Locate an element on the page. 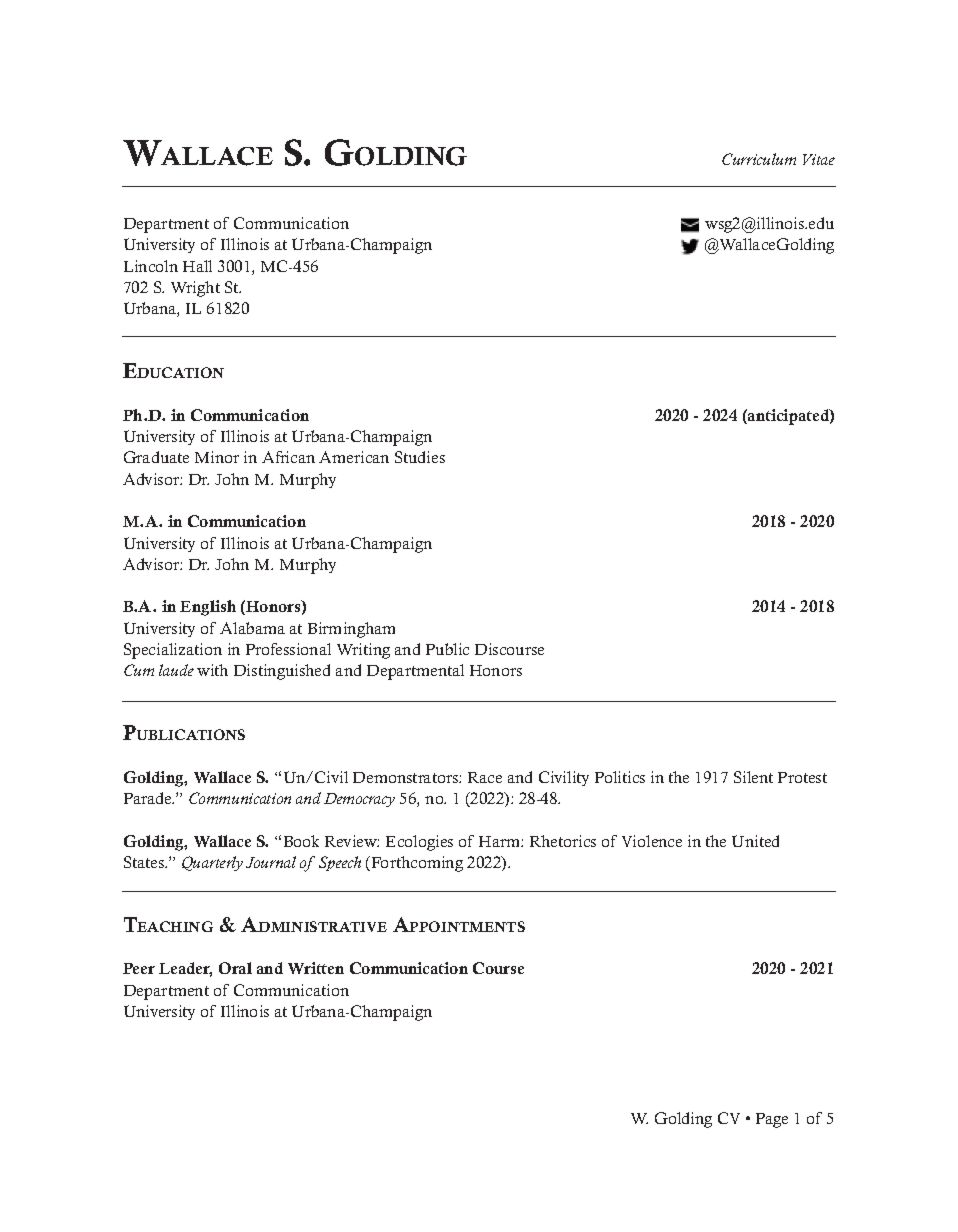 This document has height=1232, width=958. Race is located at coordinates (485, 777).
